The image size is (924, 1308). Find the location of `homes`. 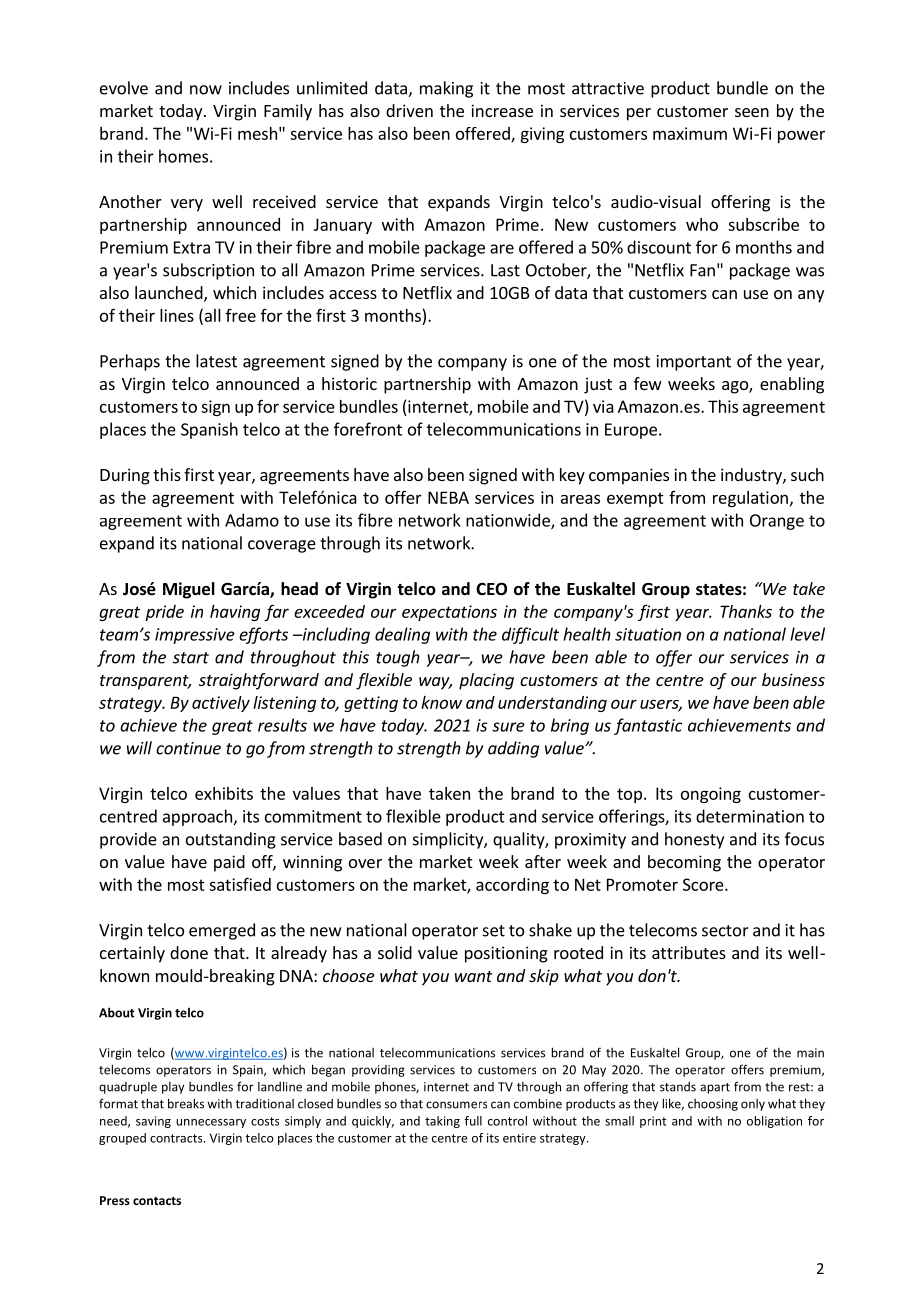

homes is located at coordinates (183, 156).
